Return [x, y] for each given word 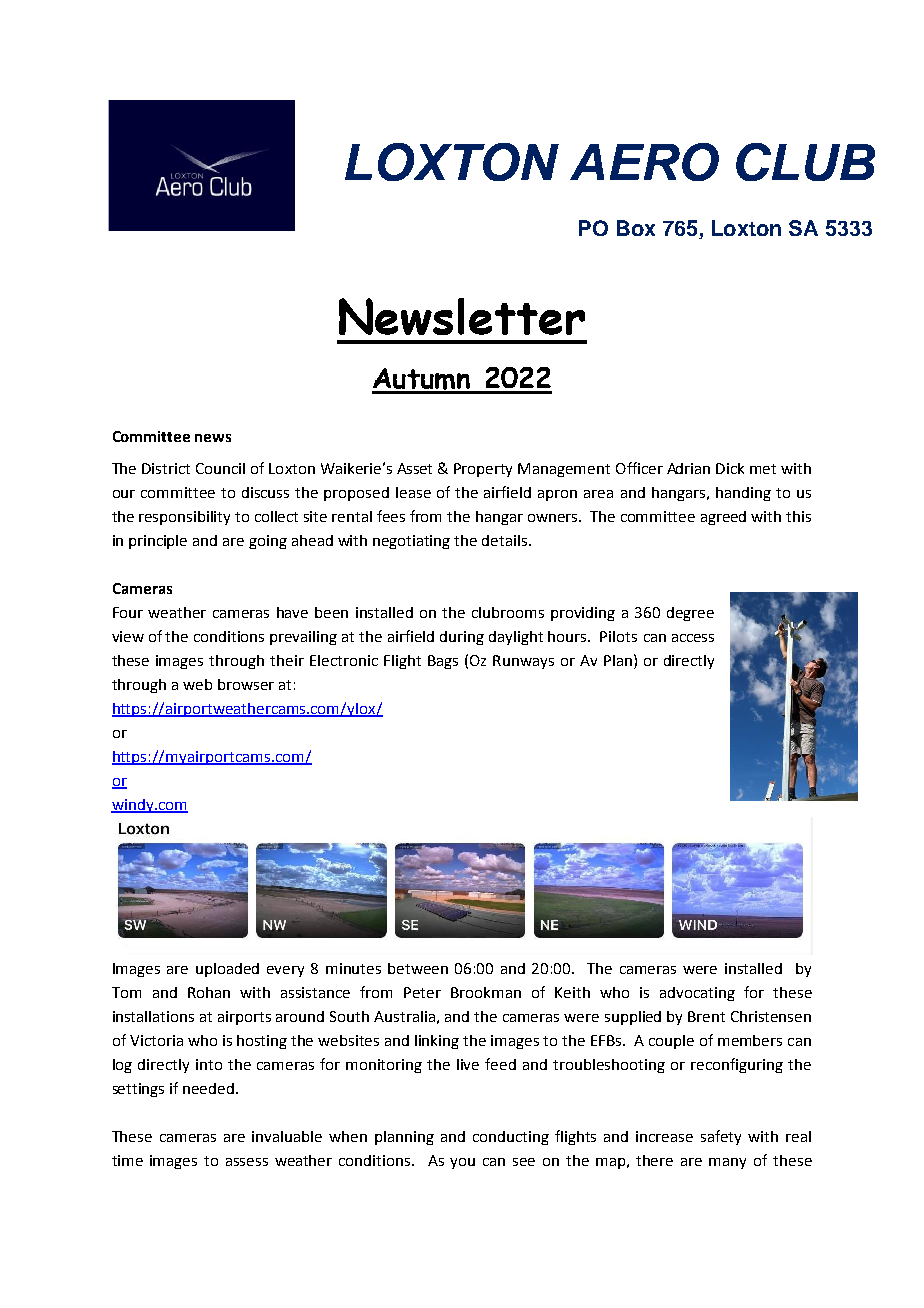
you [462, 1163]
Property [483, 470]
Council [220, 468]
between [418, 968]
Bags [443, 662]
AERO [644, 162]
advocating [697, 994]
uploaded [227, 970]
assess [247, 1162]
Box [636, 228]
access [693, 638]
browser [246, 684]
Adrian [688, 468]
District [166, 468]
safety [721, 1137]
